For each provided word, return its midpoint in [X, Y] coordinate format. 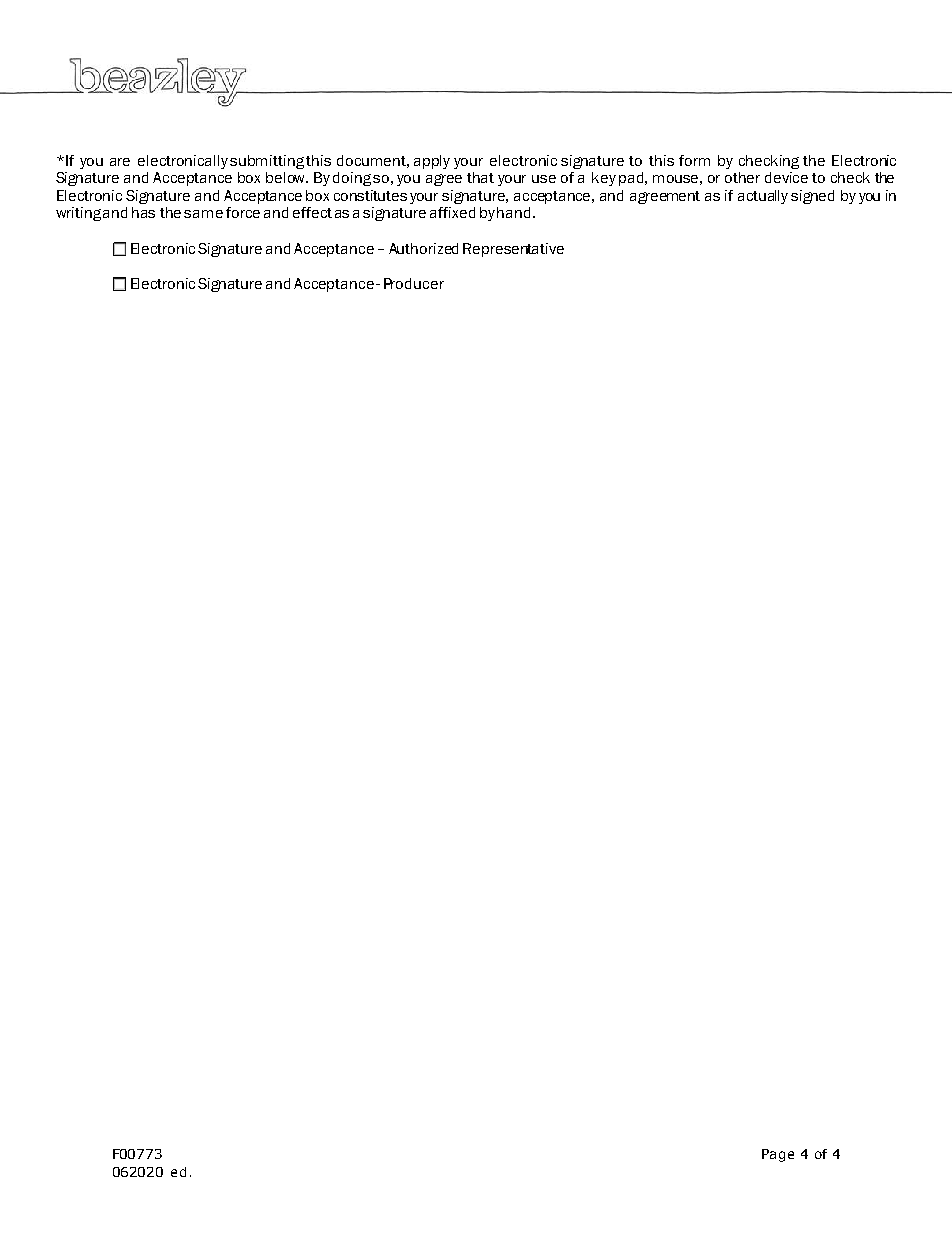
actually [763, 197]
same [203, 214]
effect [312, 212]
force [243, 212]
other [742, 177]
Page [778, 1155]
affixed [452, 212]
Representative [513, 250]
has [143, 212]
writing [78, 214]
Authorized [423, 248]
